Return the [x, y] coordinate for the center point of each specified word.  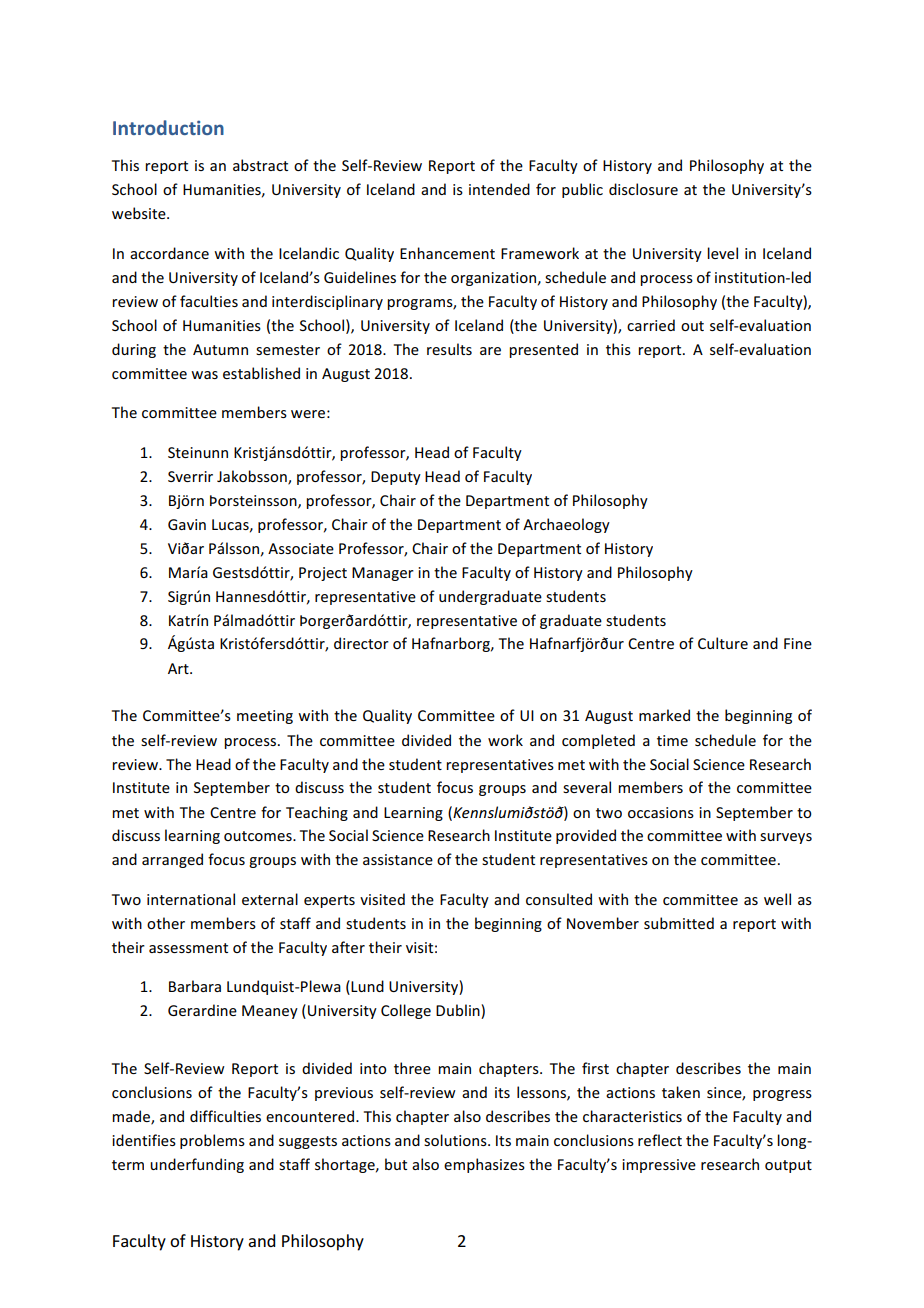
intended [499, 189]
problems [212, 1141]
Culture [723, 643]
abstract [260, 165]
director [361, 643]
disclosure [643, 189]
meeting [265, 717]
